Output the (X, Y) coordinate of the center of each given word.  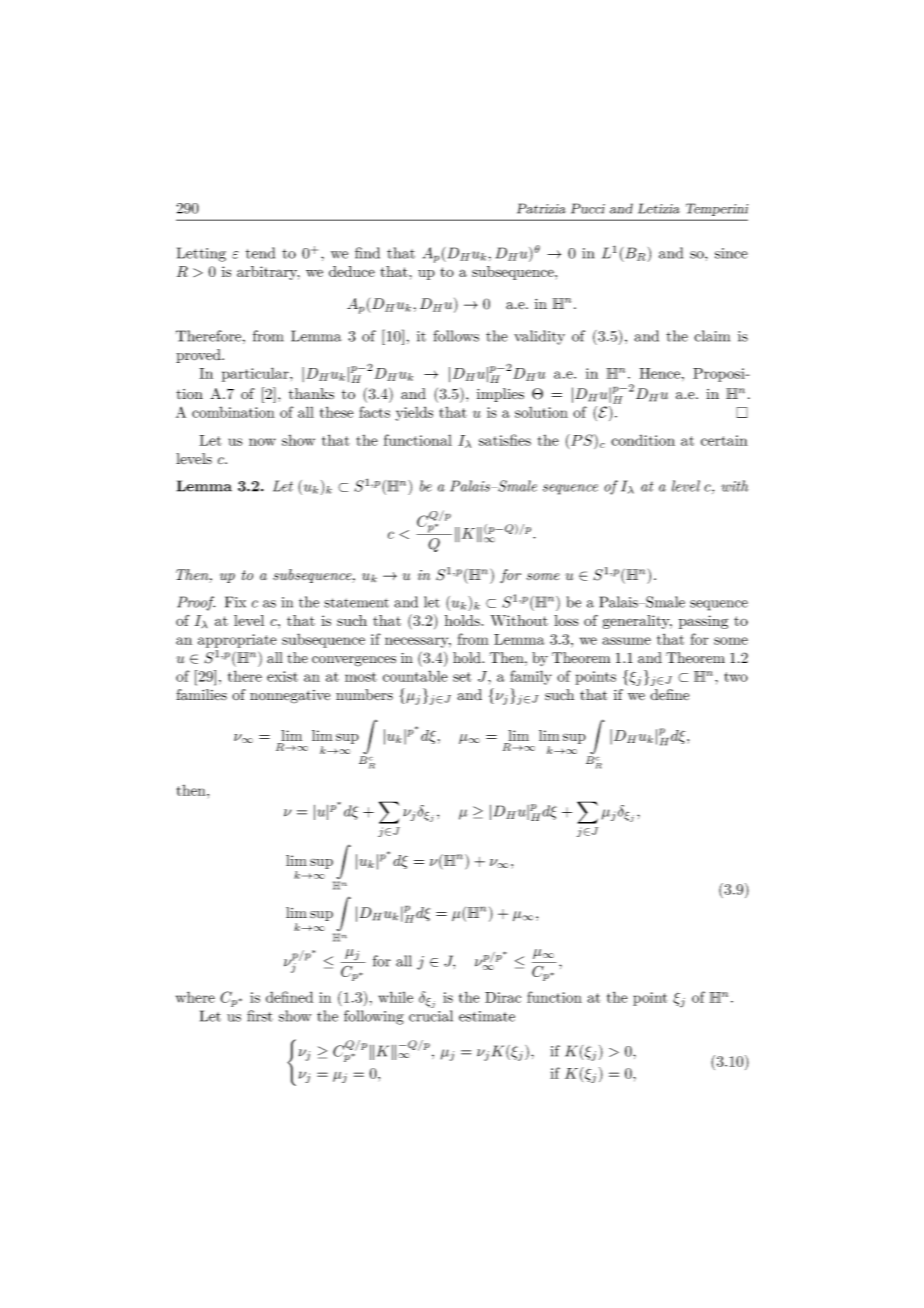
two (736, 677)
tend (260, 253)
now (262, 442)
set (462, 677)
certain (724, 440)
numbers (364, 694)
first (260, 1016)
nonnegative (290, 697)
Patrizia (541, 208)
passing (703, 622)
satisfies (505, 440)
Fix (235, 602)
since (731, 253)
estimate (487, 1016)
